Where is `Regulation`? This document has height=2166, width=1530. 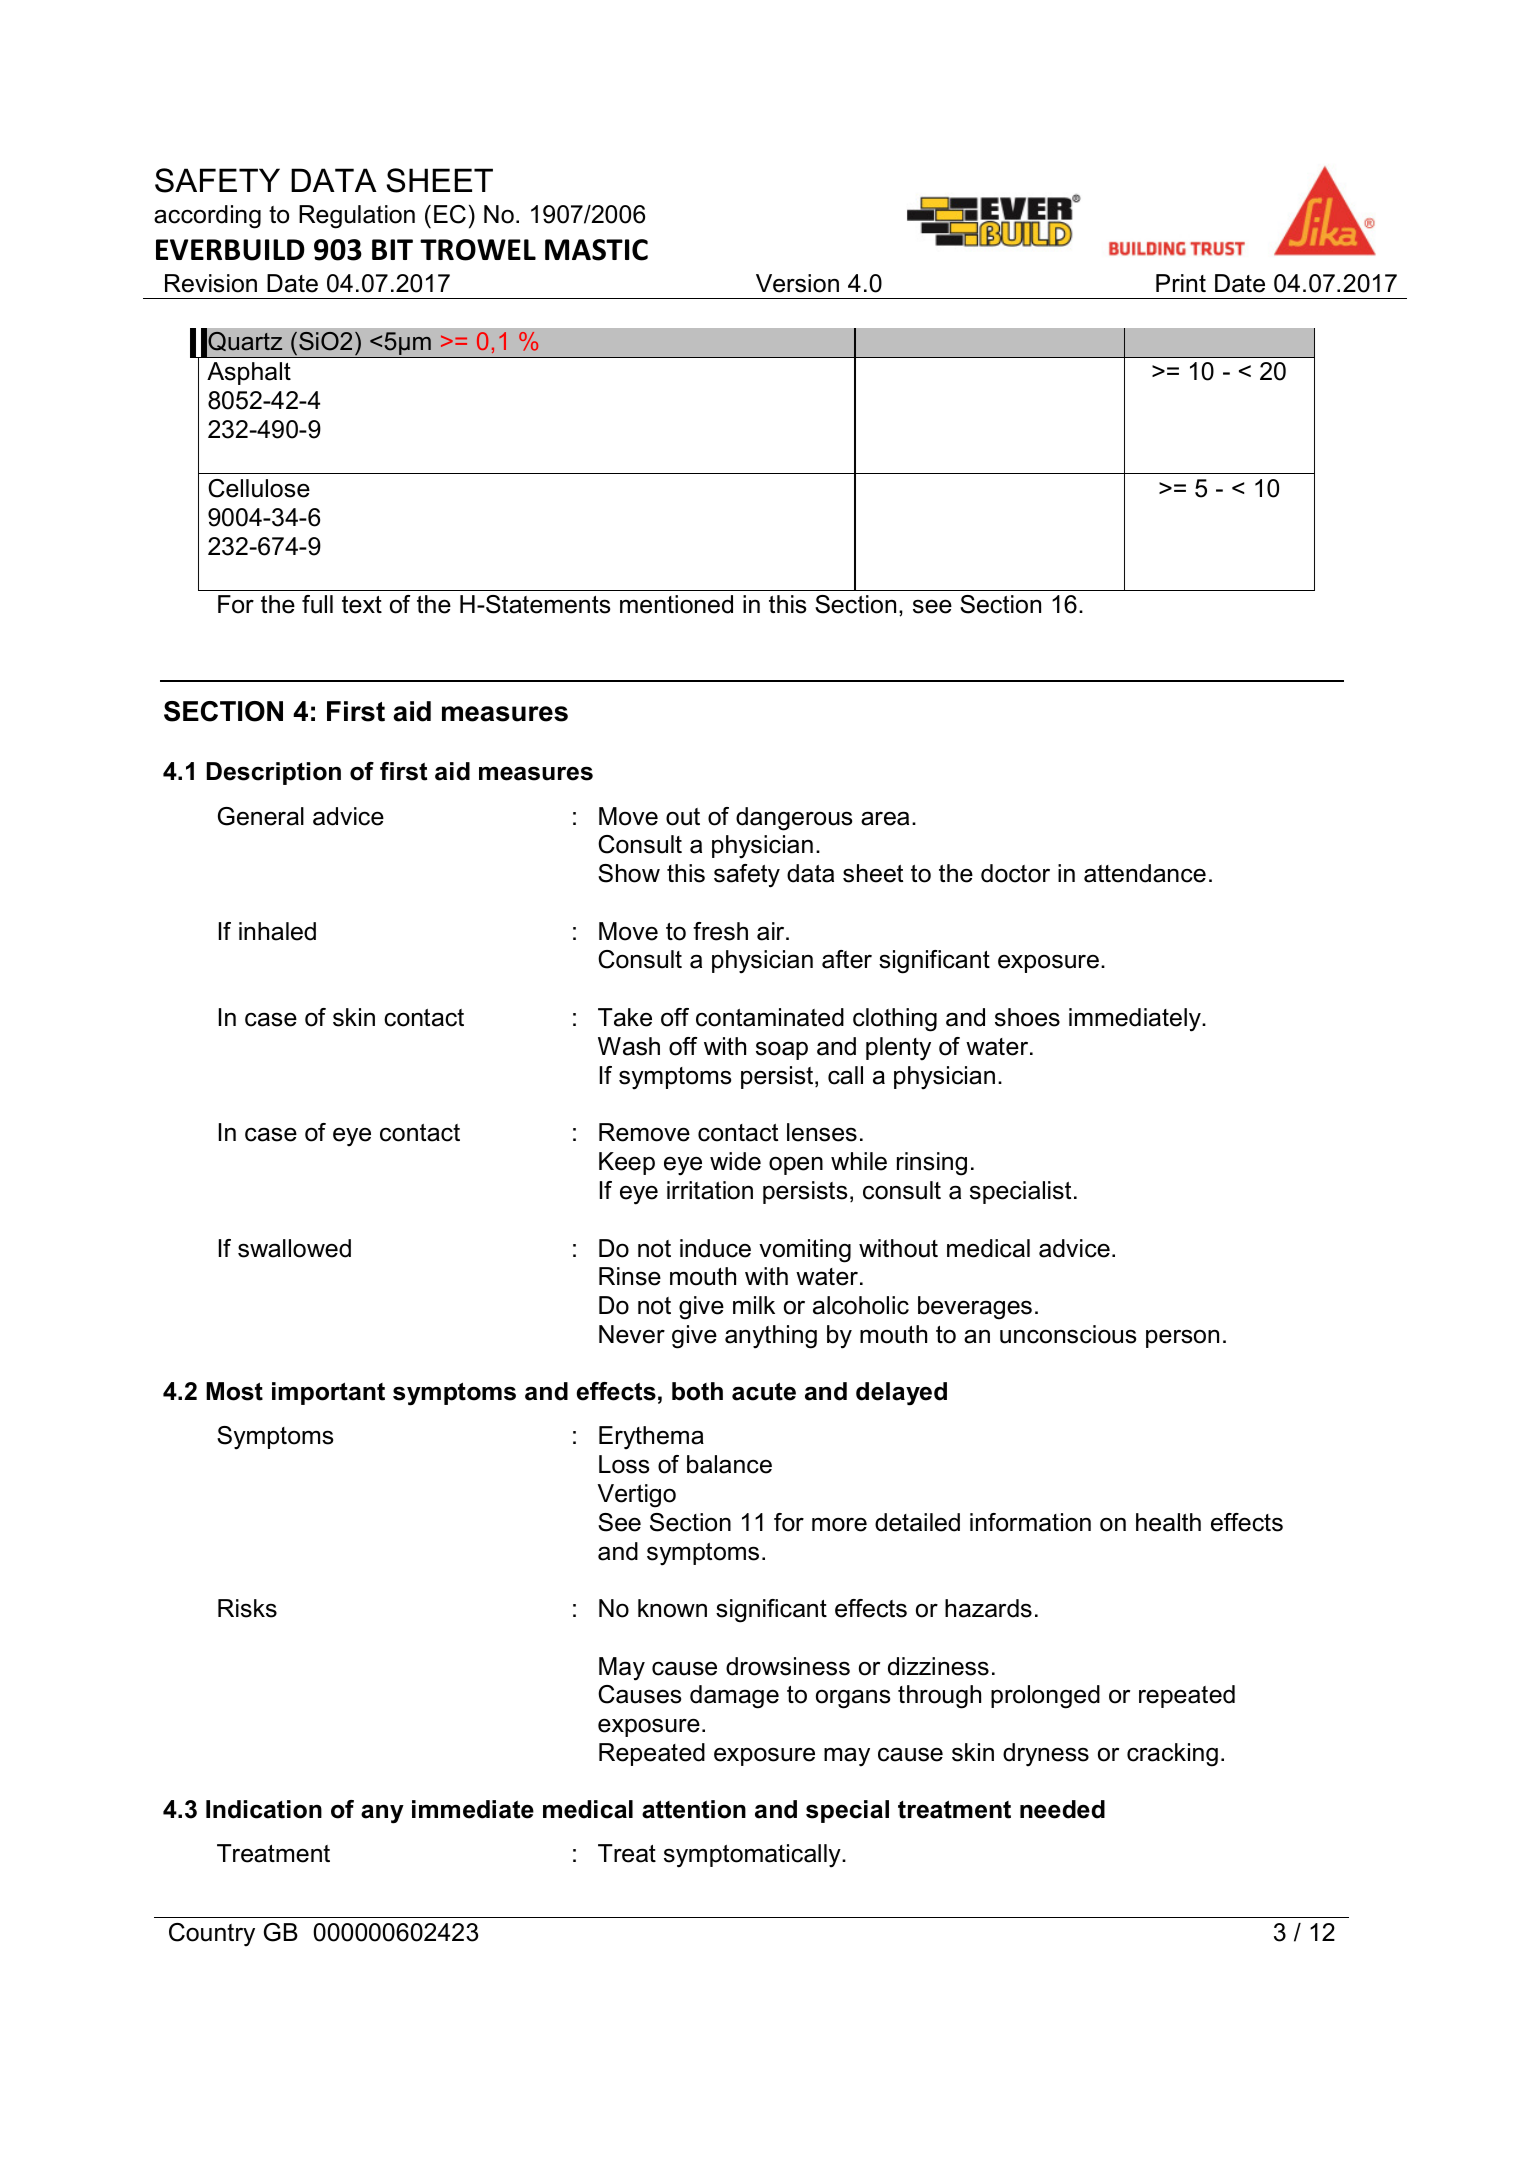
Regulation is located at coordinates (357, 217).
